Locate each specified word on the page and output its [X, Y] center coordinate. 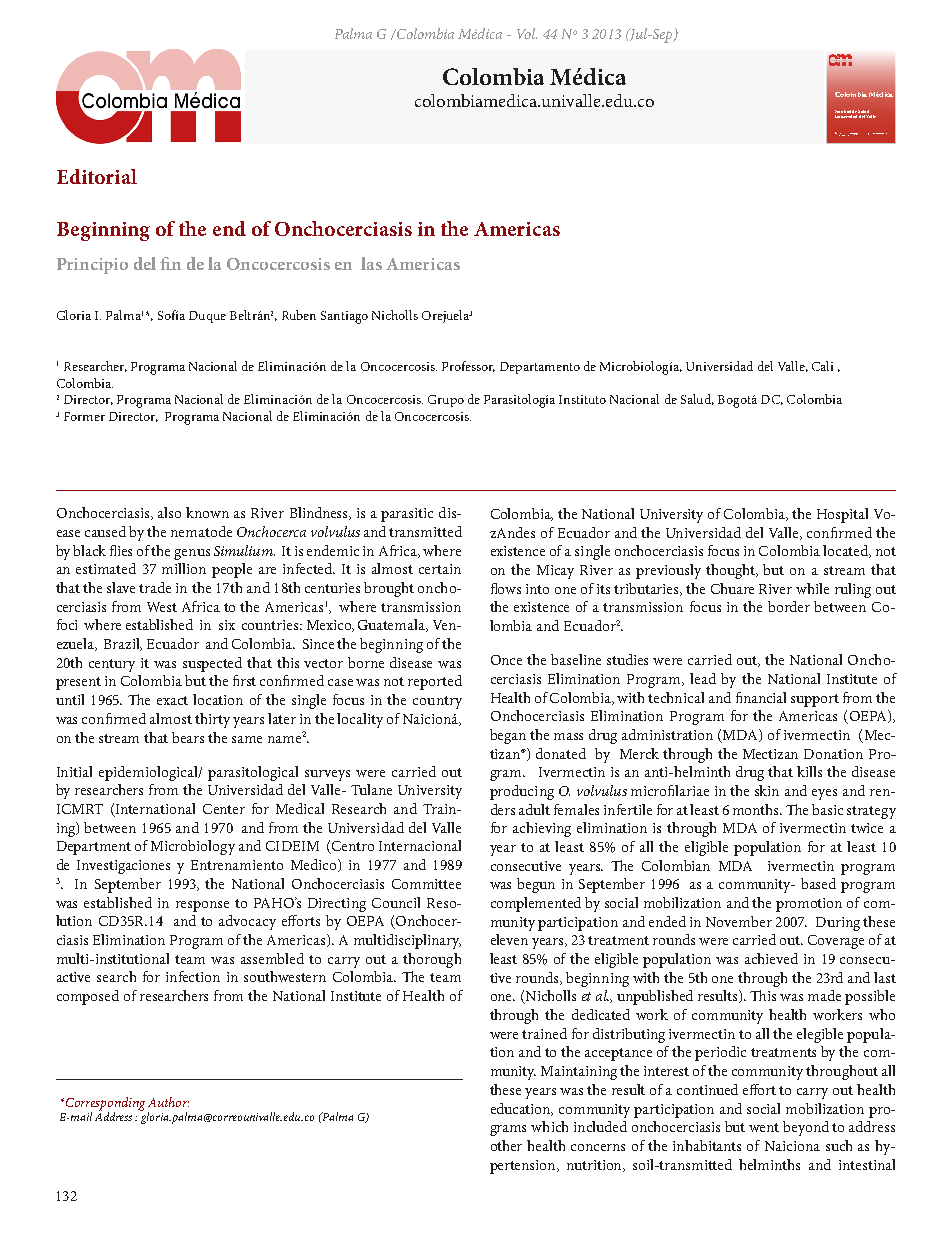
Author [168, 1102]
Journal [839, 134]
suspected [212, 664]
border [789, 606]
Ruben [299, 315]
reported [435, 682]
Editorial [97, 176]
